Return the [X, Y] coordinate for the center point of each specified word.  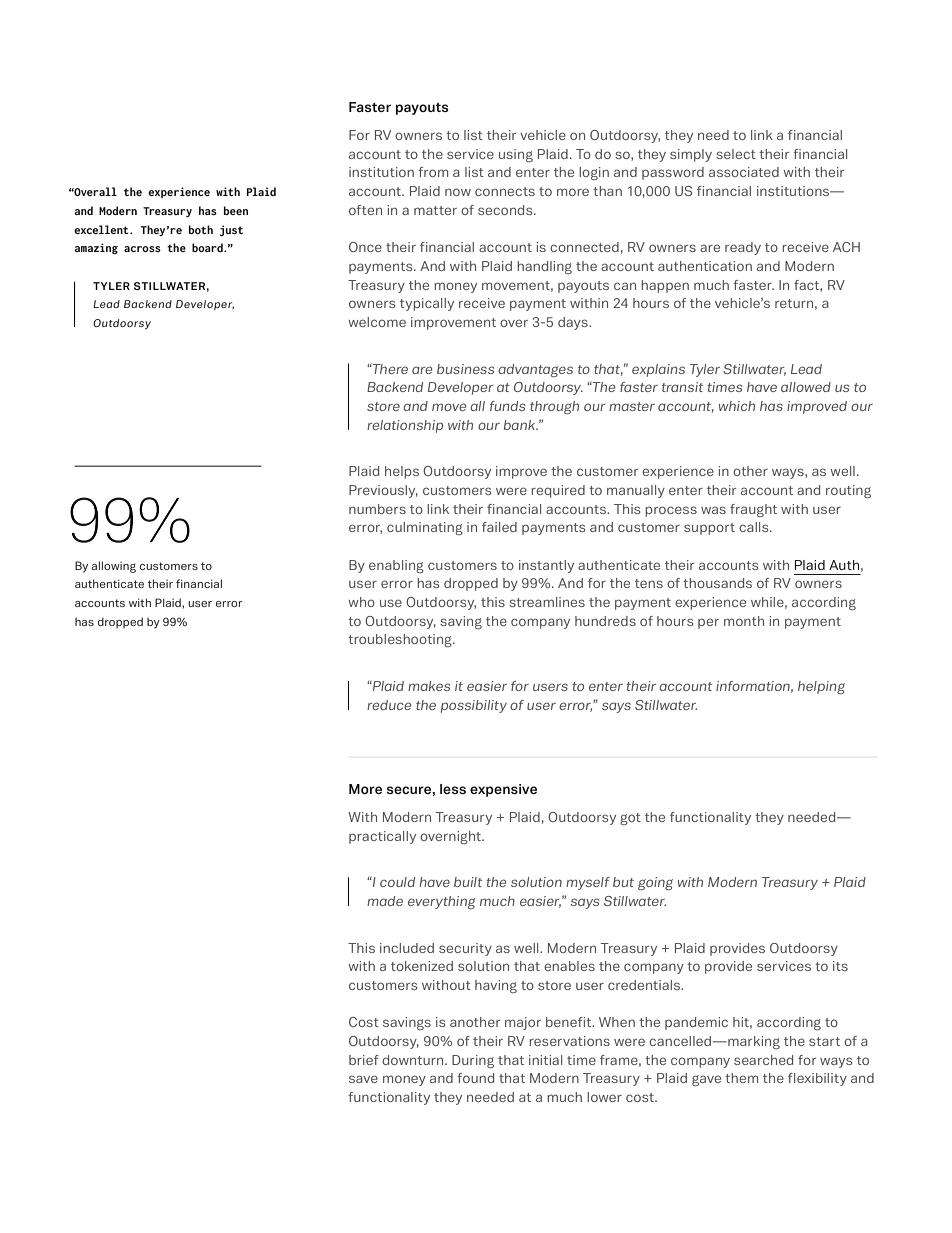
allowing [113, 567]
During [473, 1061]
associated [744, 172]
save [363, 1079]
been [236, 210]
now [458, 192]
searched [763, 1060]
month [744, 621]
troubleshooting [401, 640]
